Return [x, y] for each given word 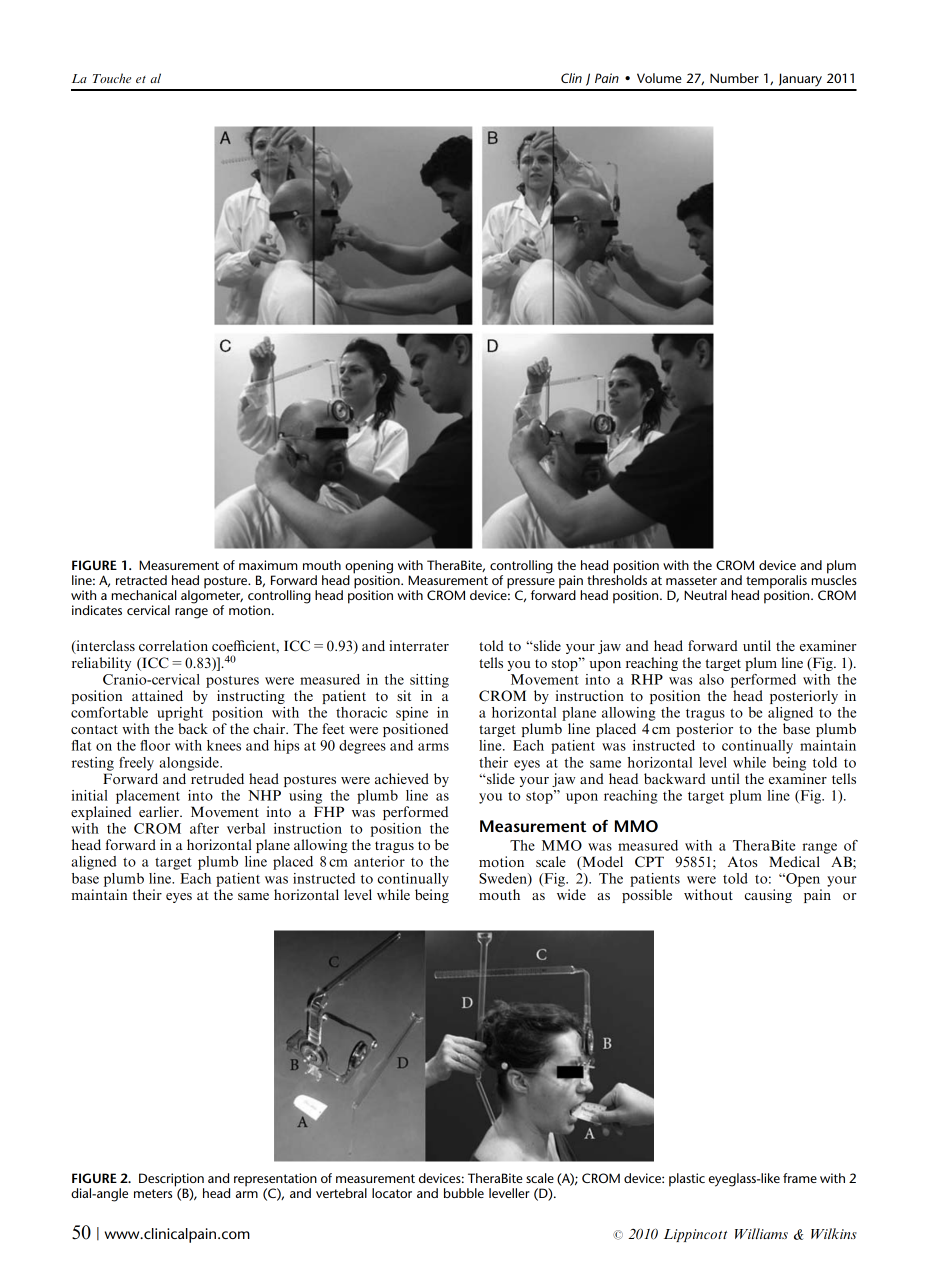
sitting [429, 681]
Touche [112, 78]
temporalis [776, 583]
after [204, 828]
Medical [794, 861]
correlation [173, 645]
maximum [268, 565]
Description [171, 1181]
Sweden [504, 879]
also [711, 679]
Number [734, 78]
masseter [691, 580]
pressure [531, 584]
